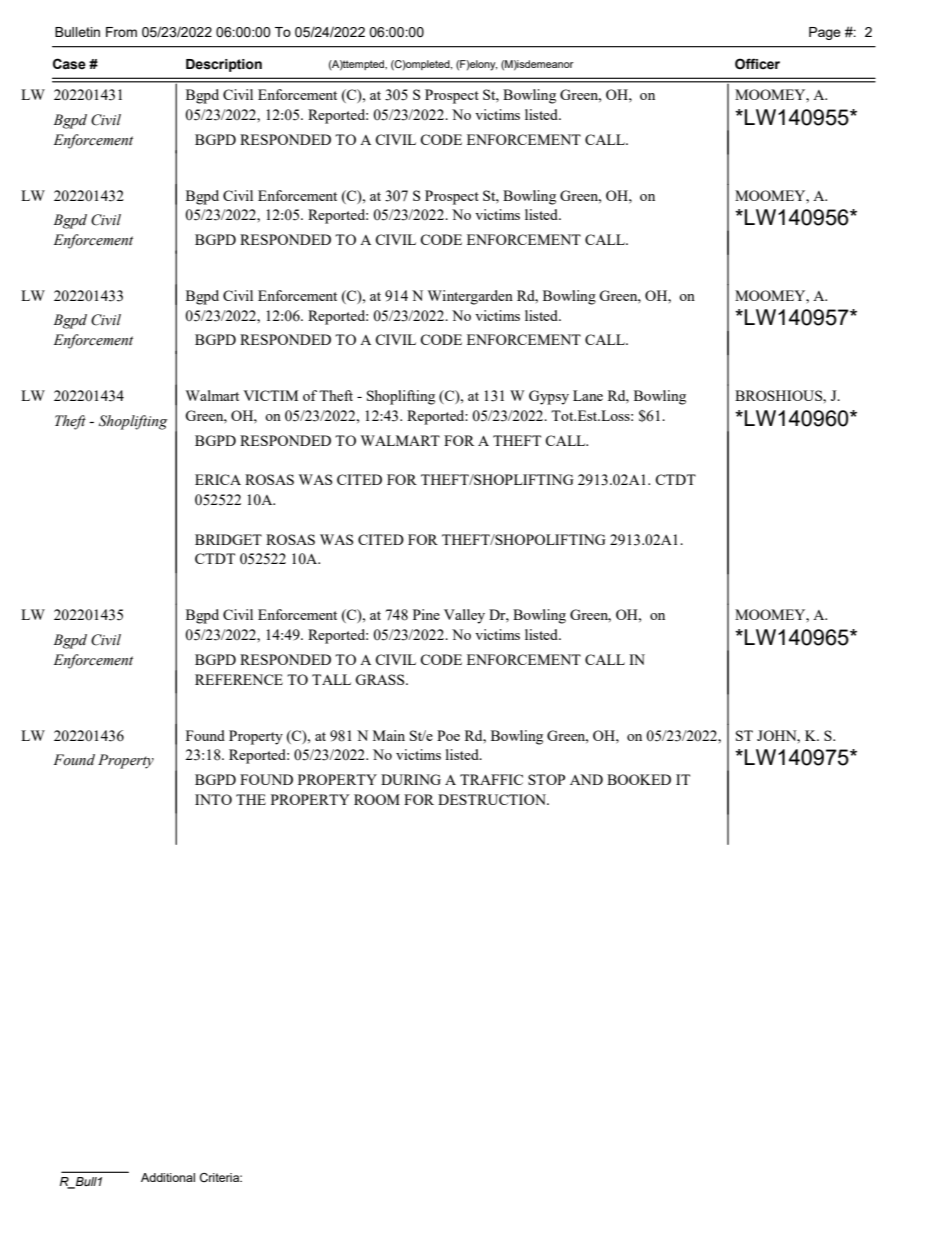  Describe the element at coordinates (639, 779) in the screenshot. I see `BOOKED` at that location.
